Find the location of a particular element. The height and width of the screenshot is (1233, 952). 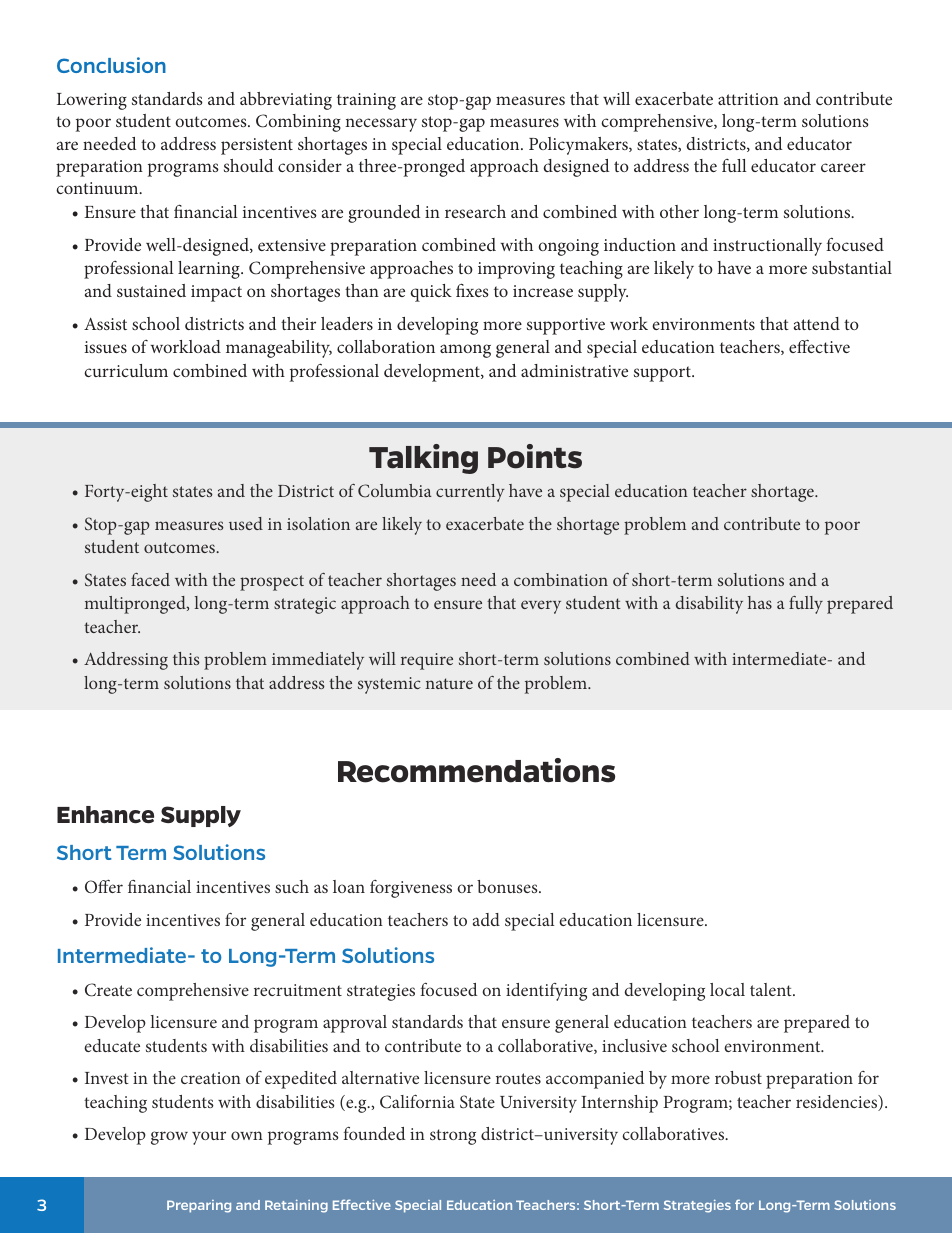

currently is located at coordinates (470, 493).
